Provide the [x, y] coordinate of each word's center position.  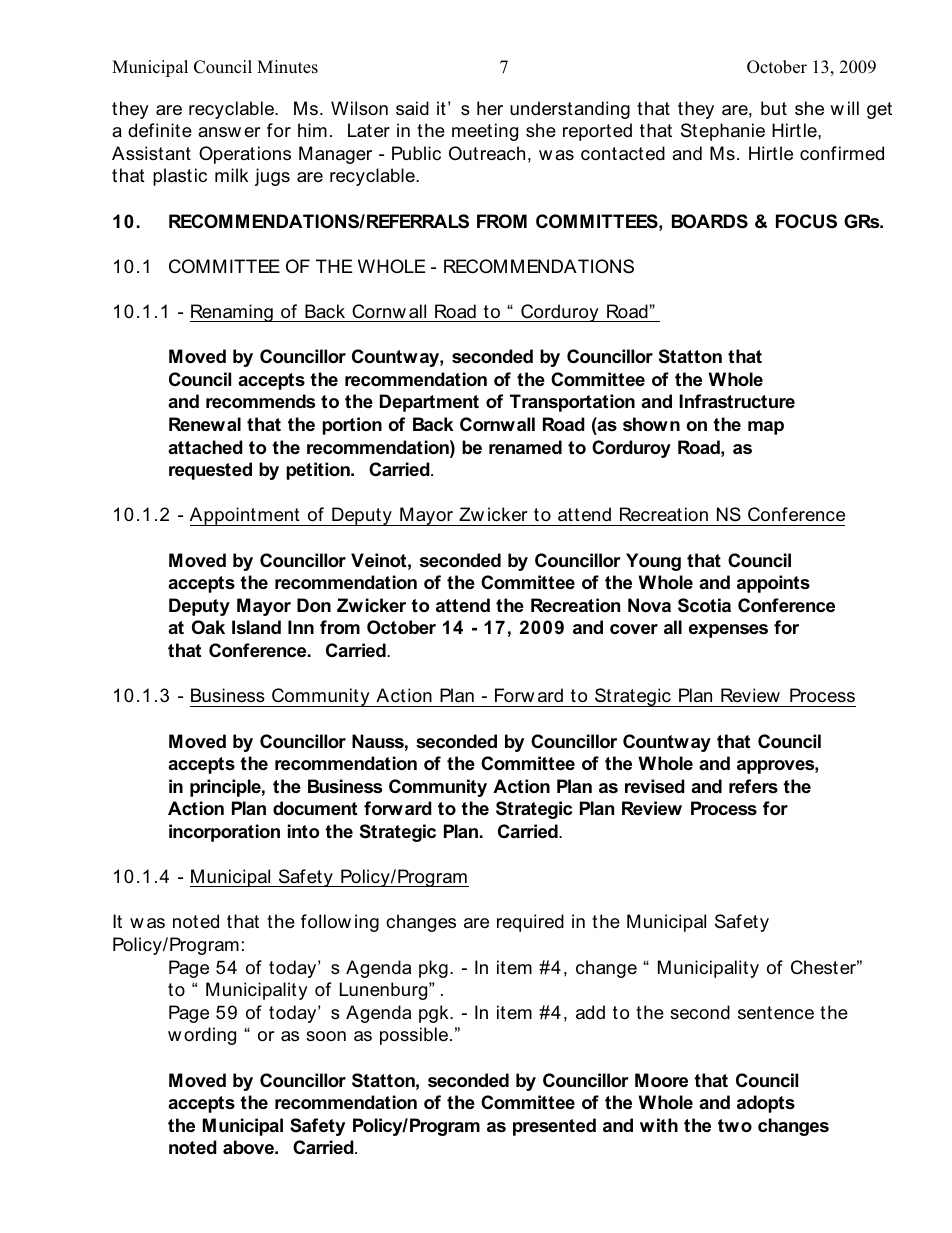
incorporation [224, 833]
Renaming [232, 313]
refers [753, 786]
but [774, 108]
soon [326, 1036]
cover [634, 629]
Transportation [572, 403]
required [530, 923]
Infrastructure [737, 401]
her [490, 108]
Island [256, 627]
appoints [773, 584]
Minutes [287, 67]
